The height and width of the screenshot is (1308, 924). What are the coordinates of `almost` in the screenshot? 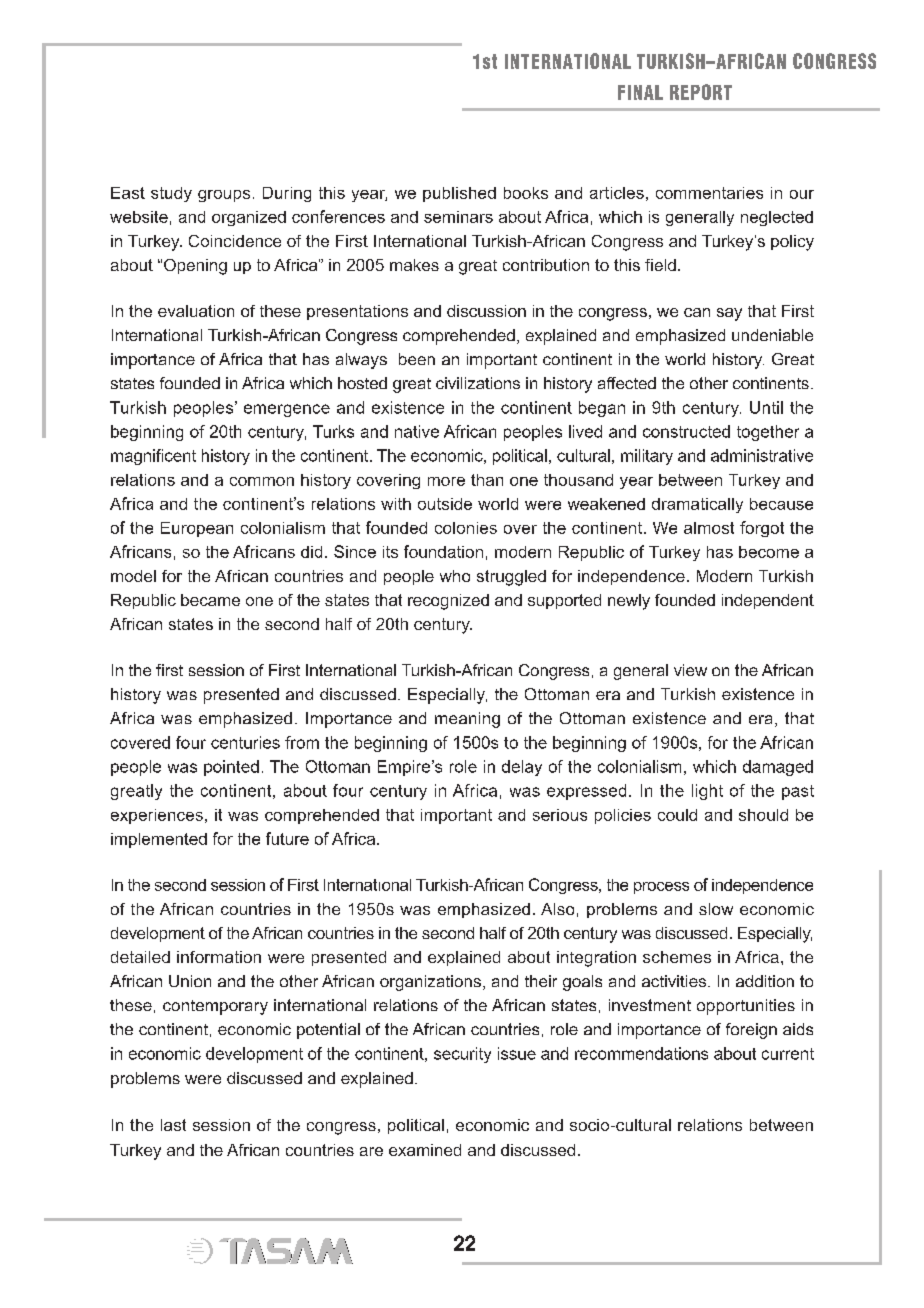 It's located at (709, 528).
